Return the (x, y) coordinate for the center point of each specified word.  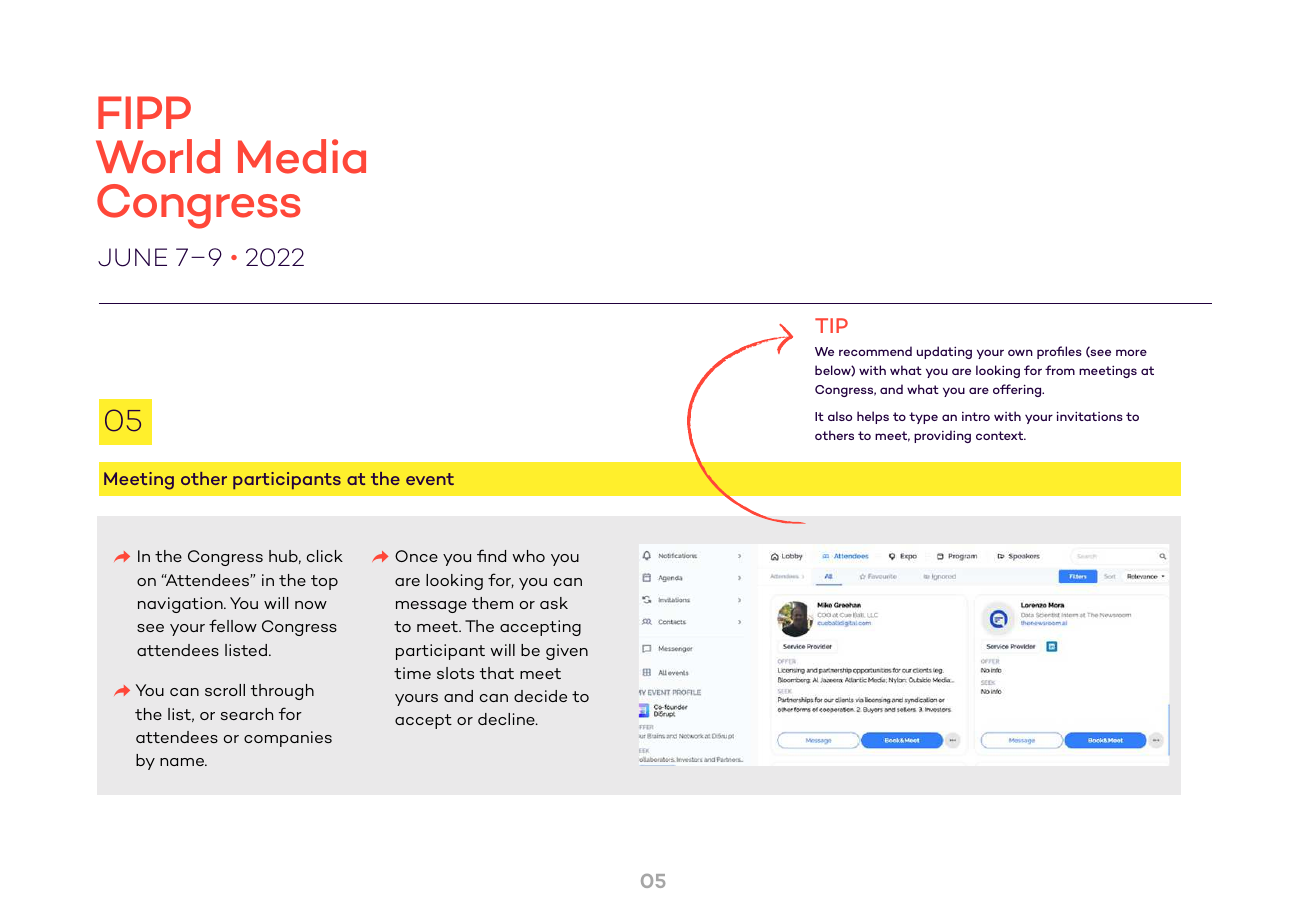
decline (507, 719)
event (430, 479)
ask (554, 603)
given (567, 652)
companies (288, 739)
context (1001, 435)
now (311, 605)
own (1020, 352)
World (158, 156)
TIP (831, 325)
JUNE (132, 257)
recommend (875, 351)
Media (302, 156)
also (840, 416)
